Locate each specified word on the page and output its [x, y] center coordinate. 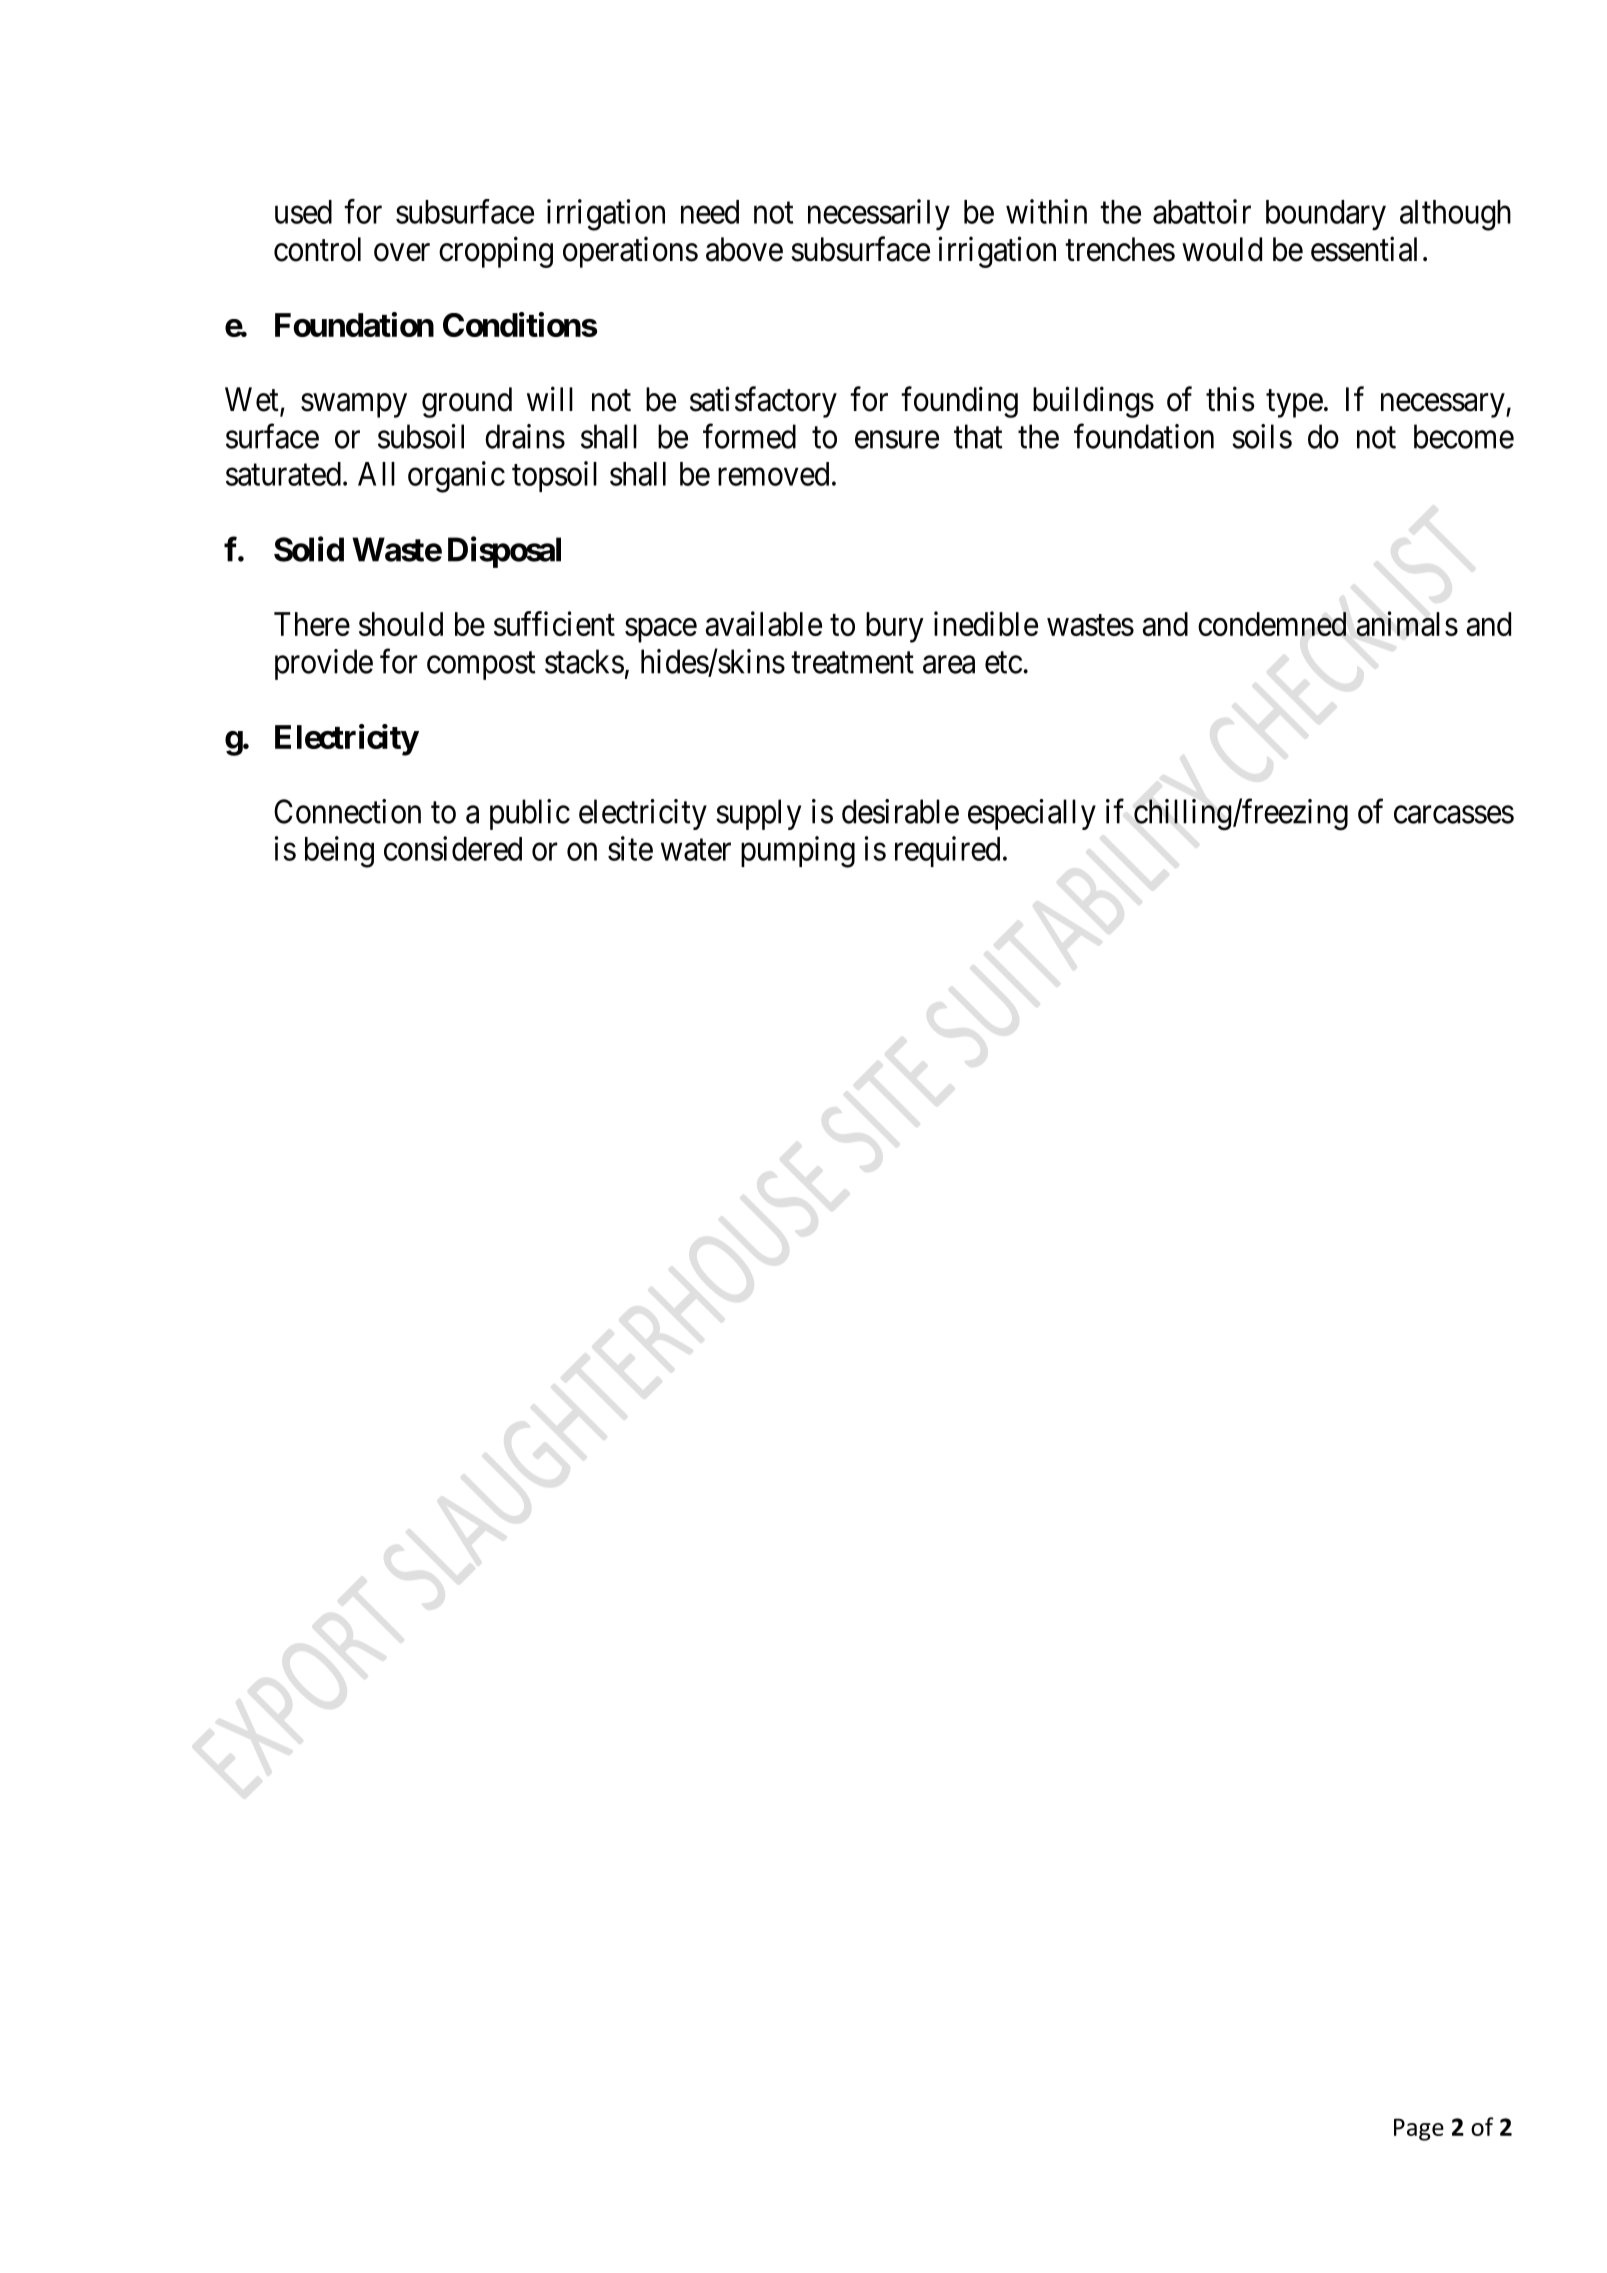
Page [1419, 2129]
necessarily [879, 214]
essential [1364, 249]
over [402, 253]
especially [1032, 814]
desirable [900, 811]
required [947, 851]
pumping [798, 852]
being [339, 852]
